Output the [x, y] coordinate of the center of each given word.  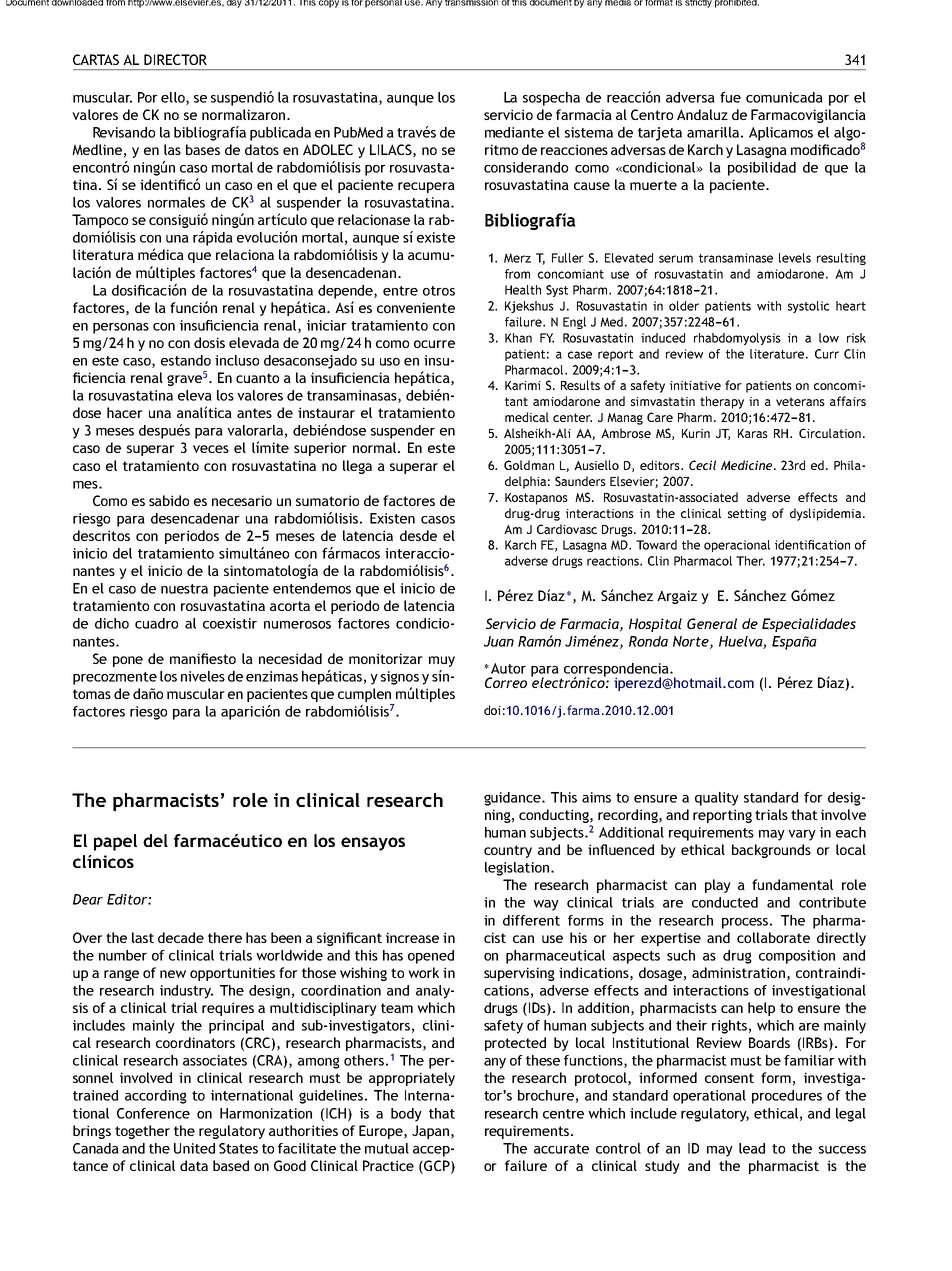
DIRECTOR [175, 59]
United [194, 1148]
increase [412, 937]
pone [128, 661]
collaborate [773, 937]
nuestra [184, 589]
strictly [698, 4]
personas [121, 328]
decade [181, 937]
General [712, 623]
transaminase [736, 258]
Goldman [529, 465]
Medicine [748, 465]
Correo [506, 682]
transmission [471, 3]
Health [523, 290]
